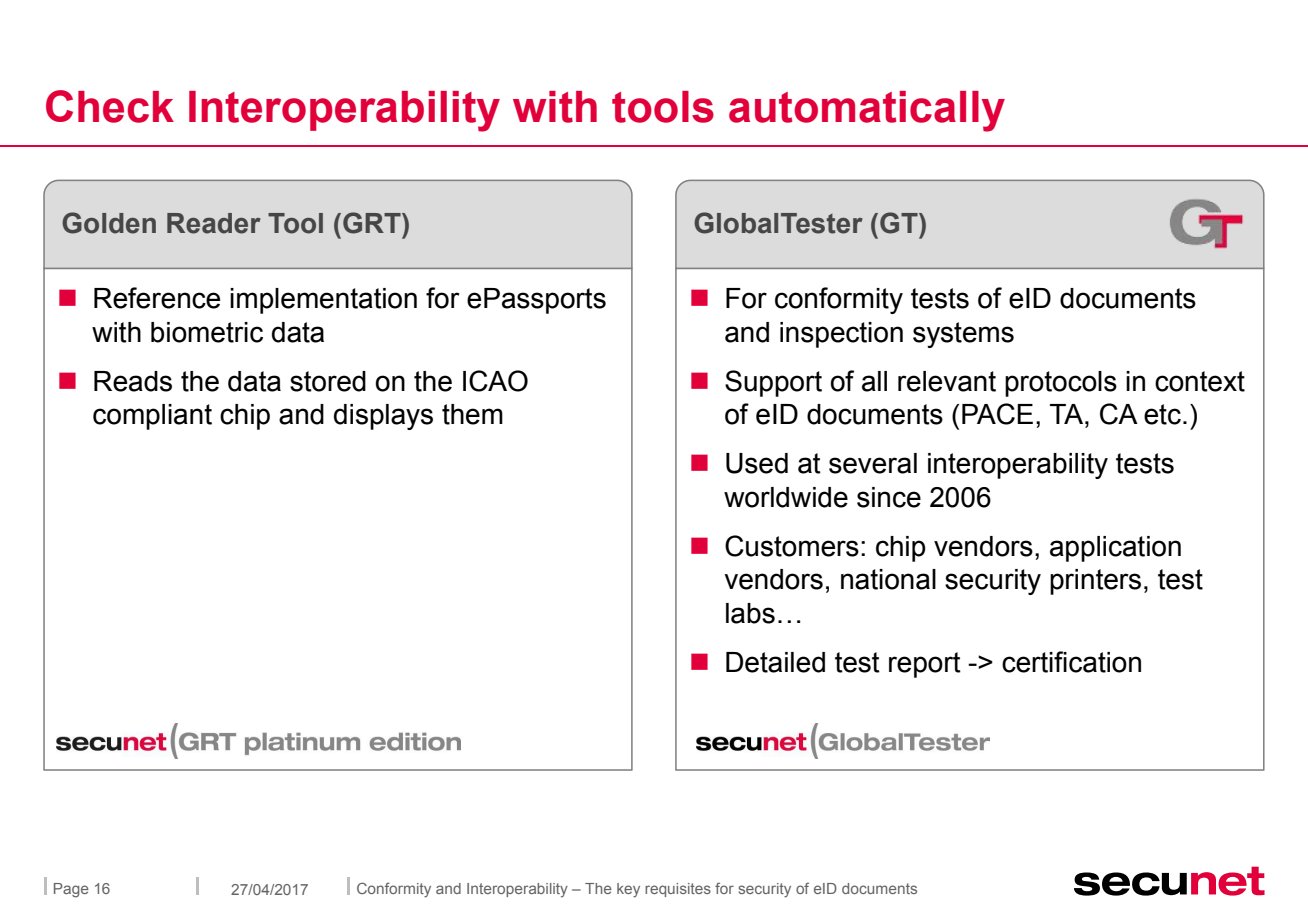 The image size is (1308, 924). I want to click on compliant, so click(152, 417).
